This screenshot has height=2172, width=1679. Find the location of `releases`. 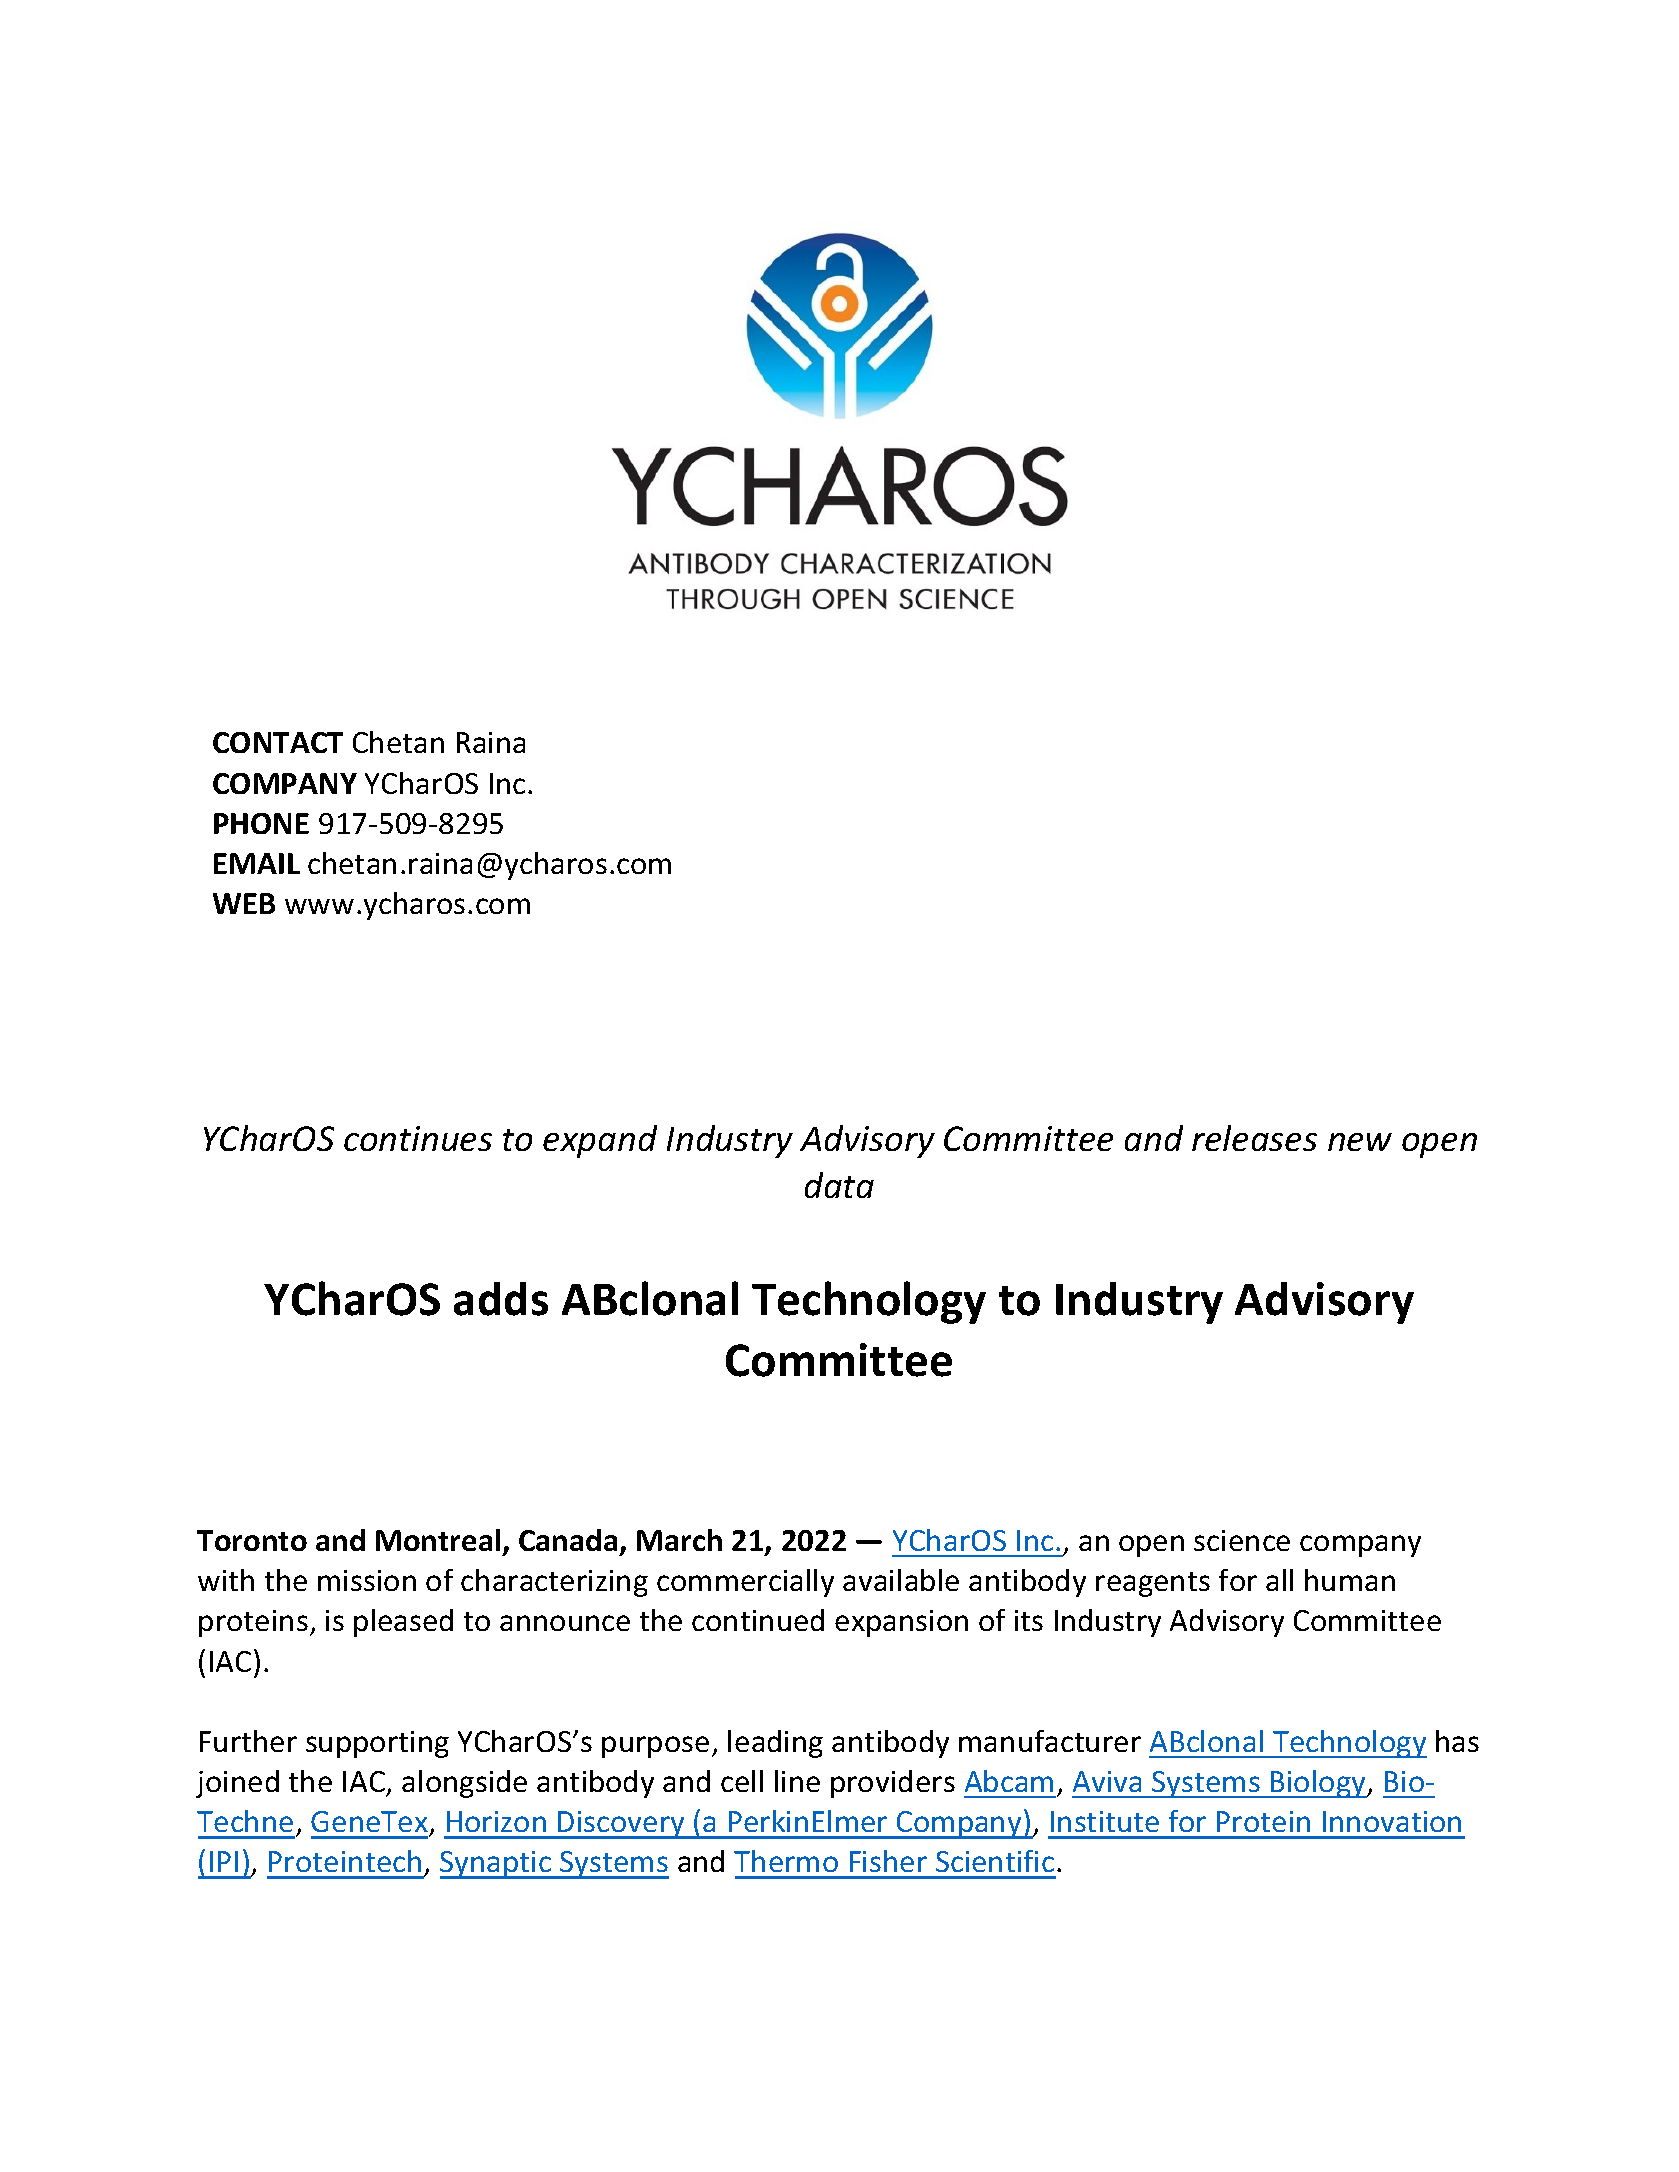

releases is located at coordinates (1254, 1138).
